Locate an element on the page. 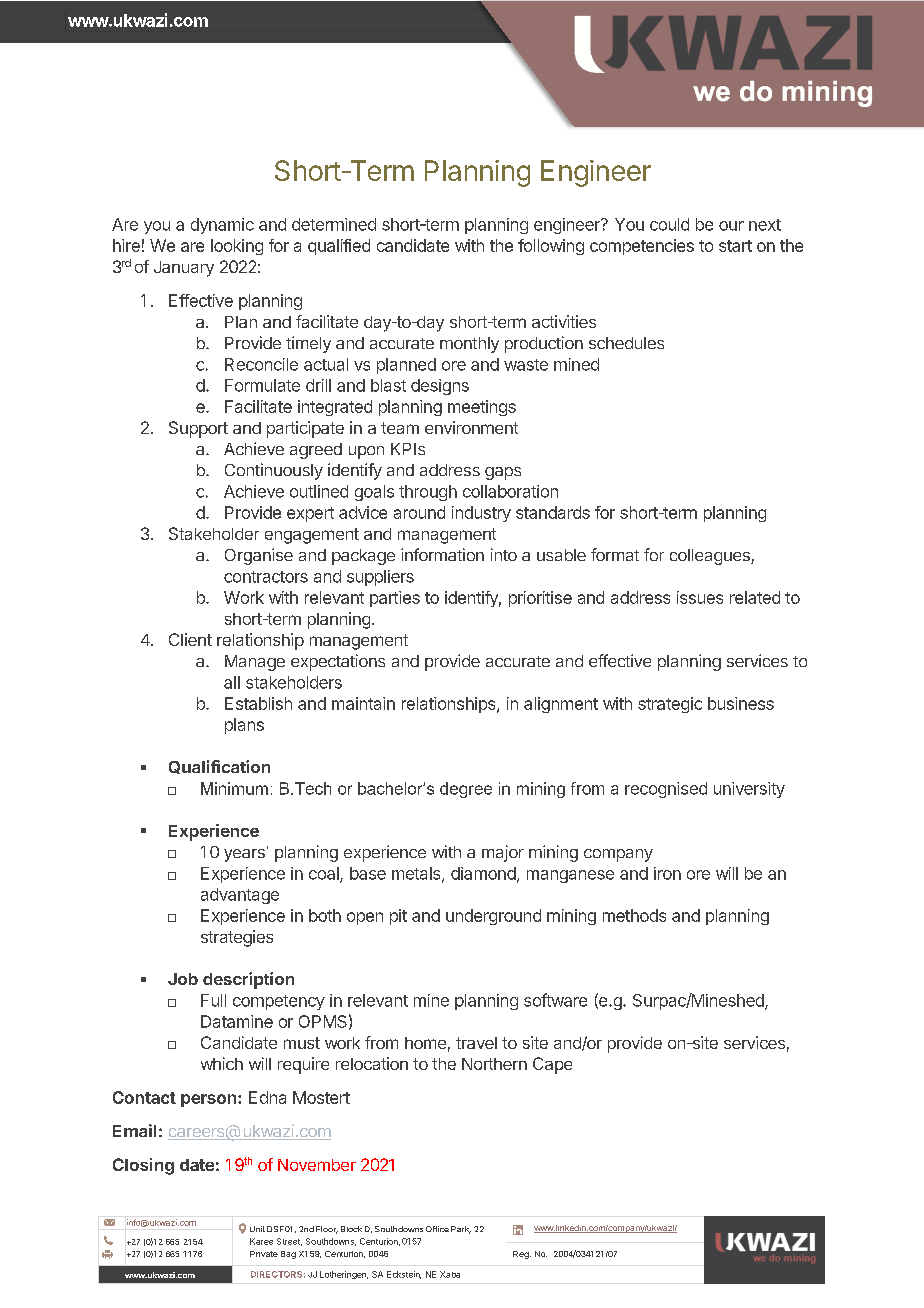  could is located at coordinates (669, 224).
